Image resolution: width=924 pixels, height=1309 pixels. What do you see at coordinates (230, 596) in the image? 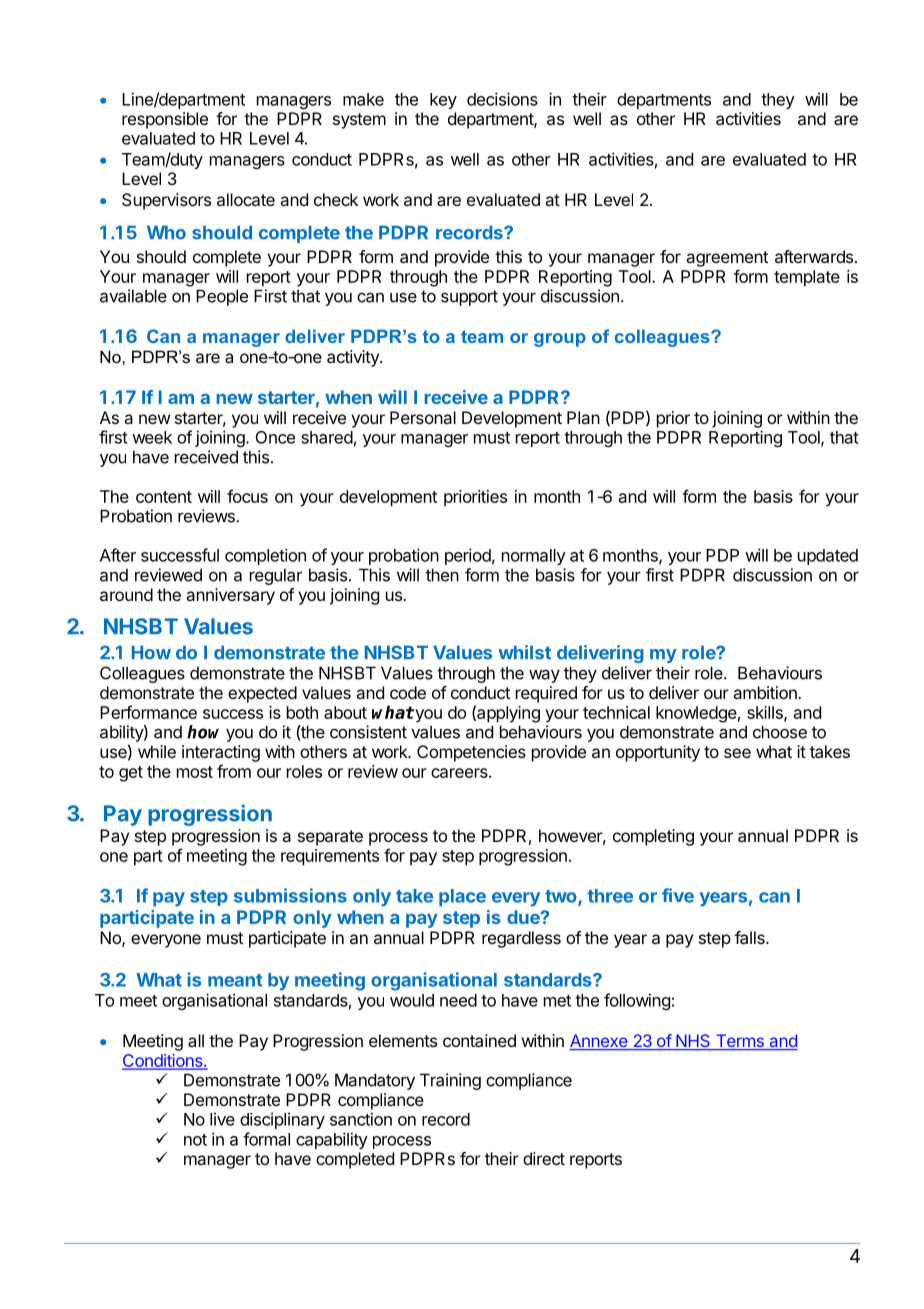
I see `anniversary` at bounding box center [230, 596].
